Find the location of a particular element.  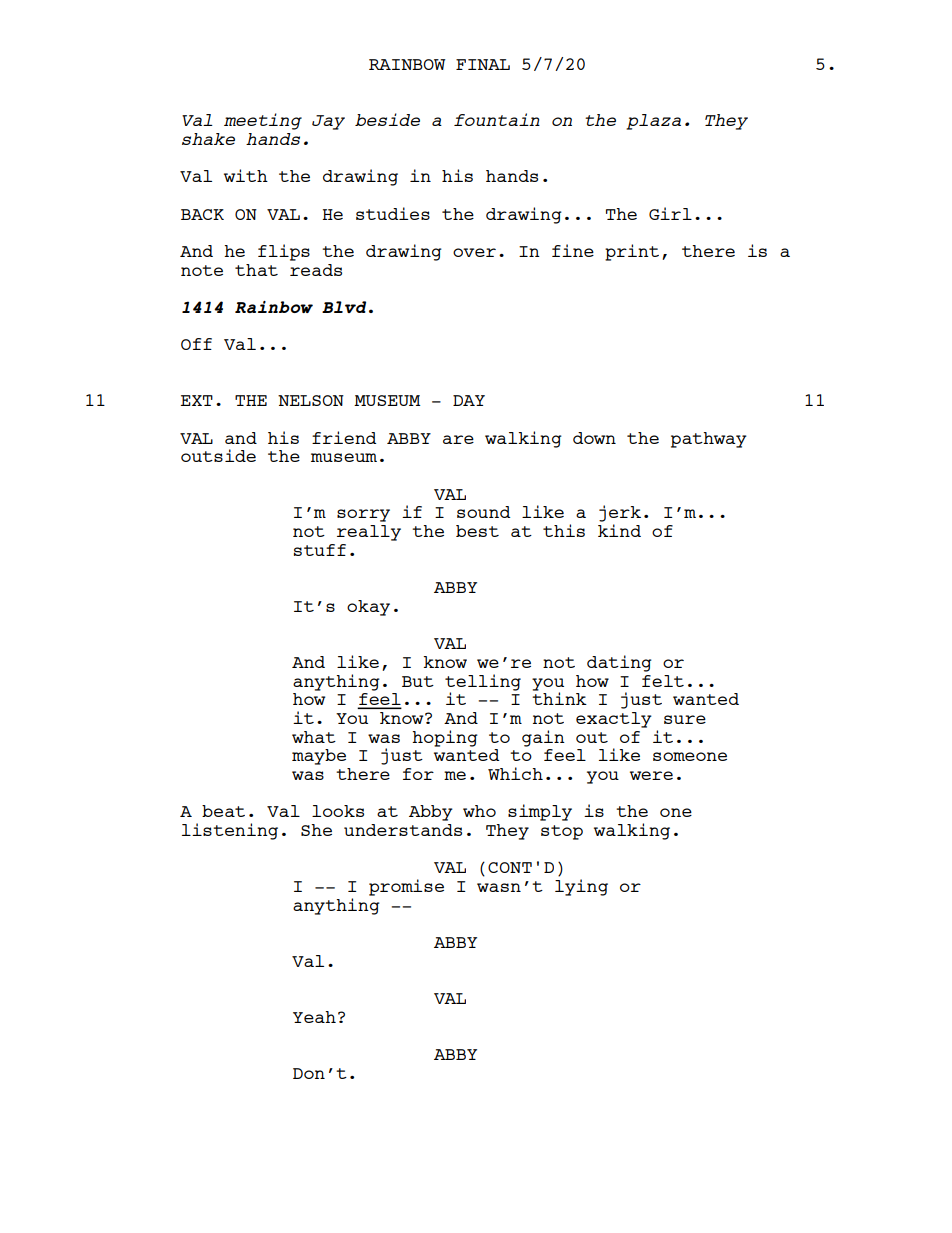

lying is located at coordinates (581, 887).
